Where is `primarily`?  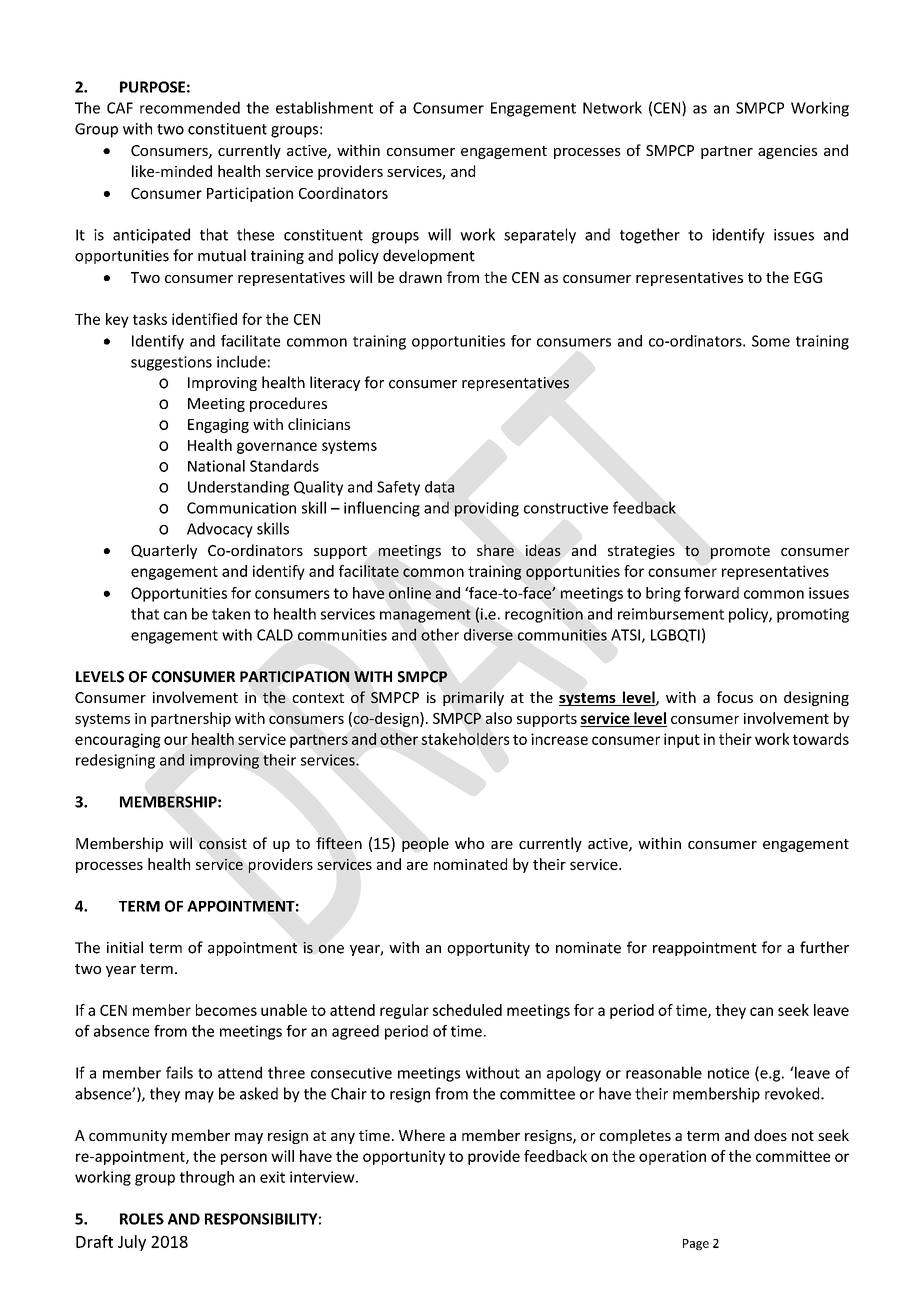 primarily is located at coordinates (473, 698).
